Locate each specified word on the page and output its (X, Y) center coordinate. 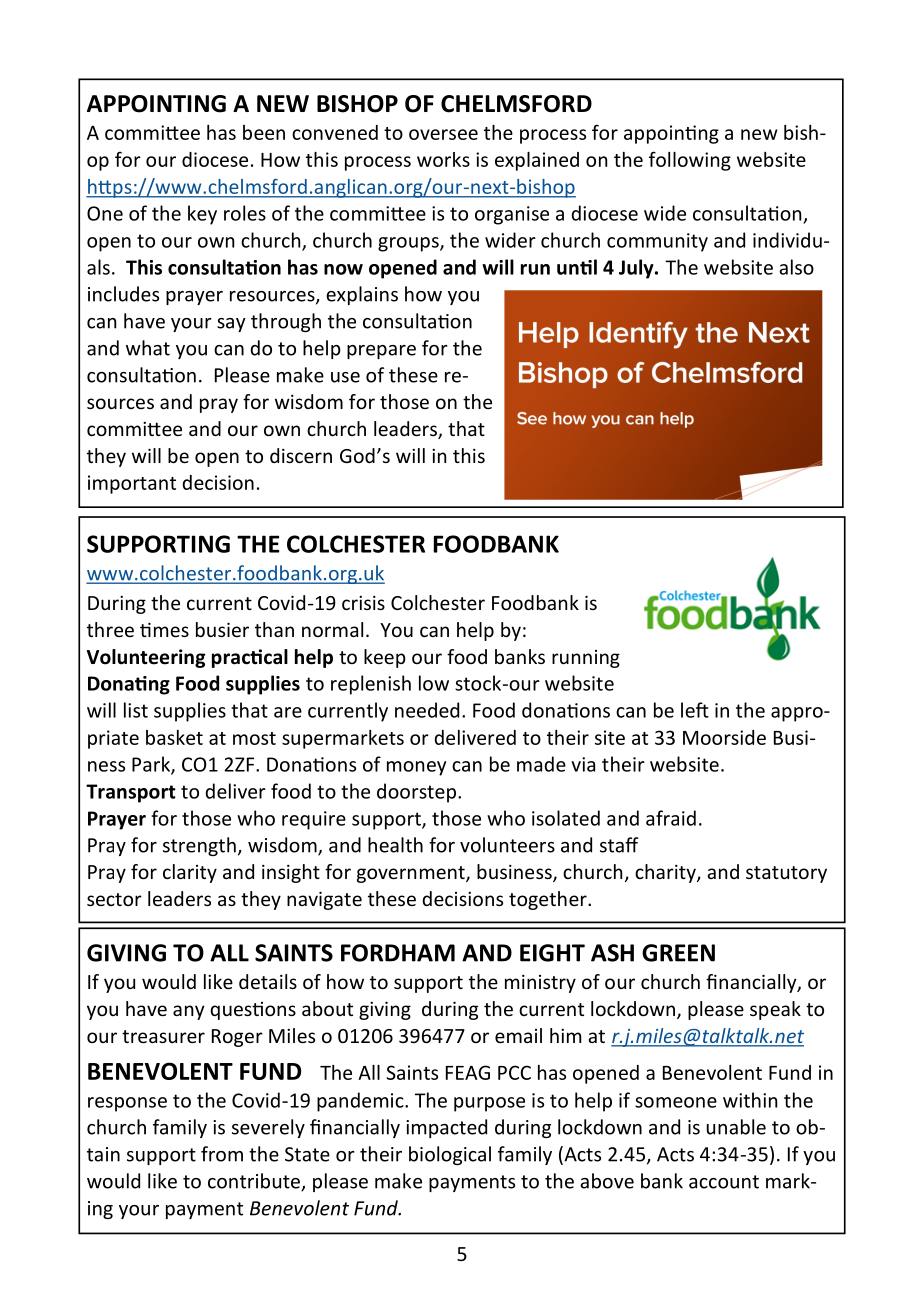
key (202, 215)
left (695, 710)
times (164, 629)
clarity (190, 873)
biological (450, 1155)
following (690, 161)
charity (666, 873)
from (222, 1154)
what (148, 348)
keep (385, 658)
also (796, 267)
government (412, 874)
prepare (381, 352)
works (443, 159)
